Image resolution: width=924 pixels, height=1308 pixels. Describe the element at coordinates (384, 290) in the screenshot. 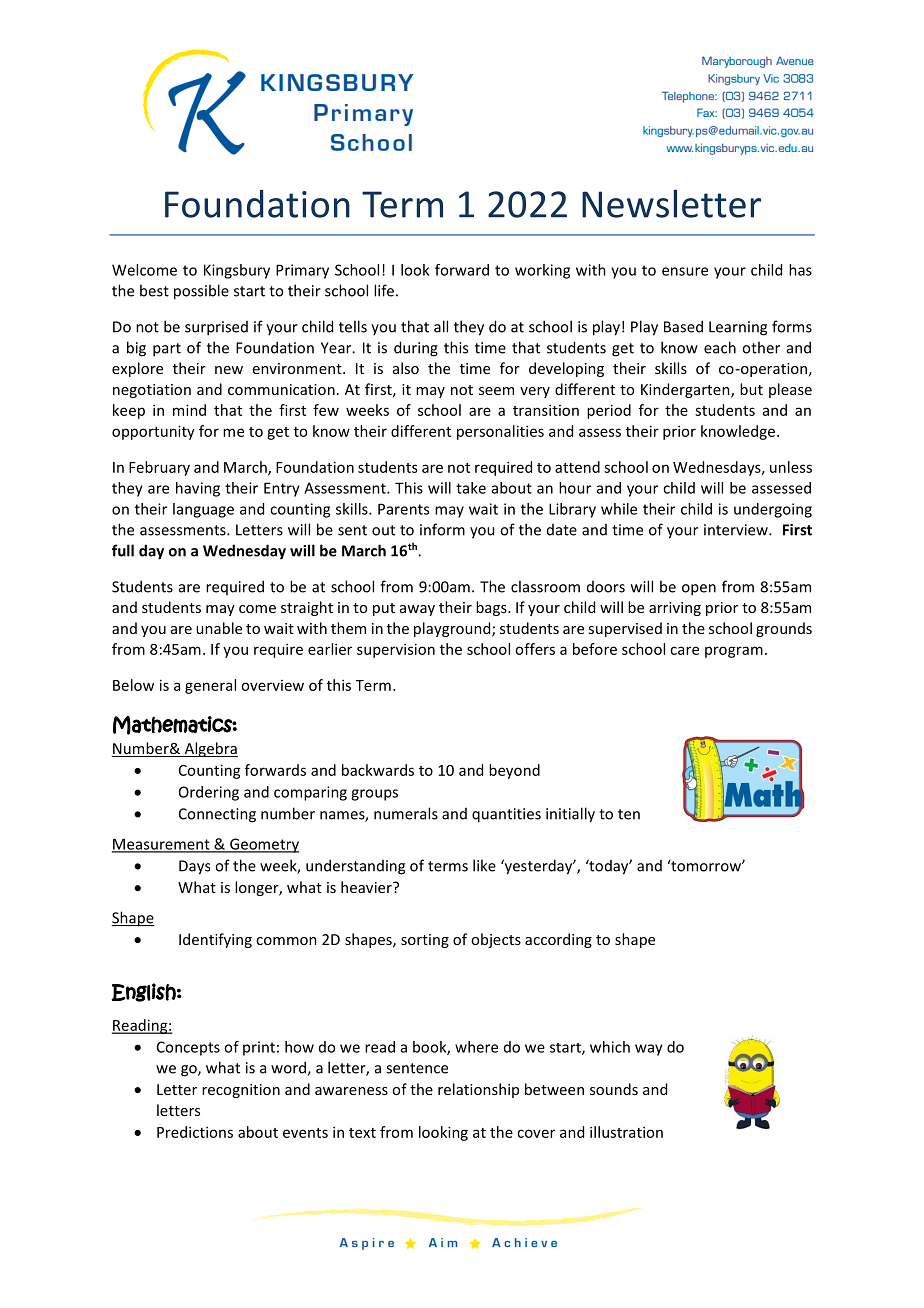

I see `life` at that location.
